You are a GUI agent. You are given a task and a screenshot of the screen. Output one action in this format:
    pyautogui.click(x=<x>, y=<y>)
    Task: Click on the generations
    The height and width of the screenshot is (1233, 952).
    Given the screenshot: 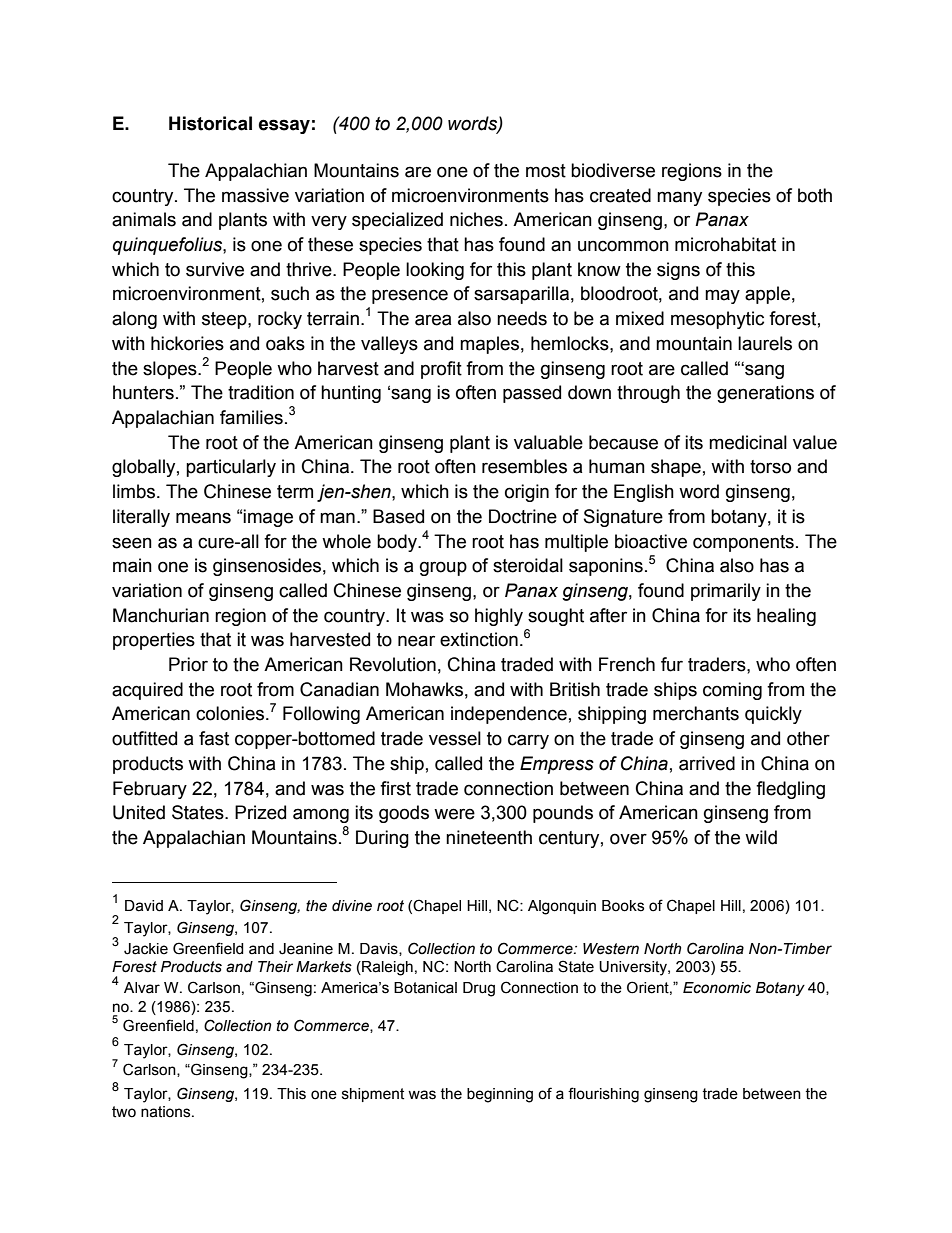 What is the action you would take?
    pyautogui.click(x=765, y=394)
